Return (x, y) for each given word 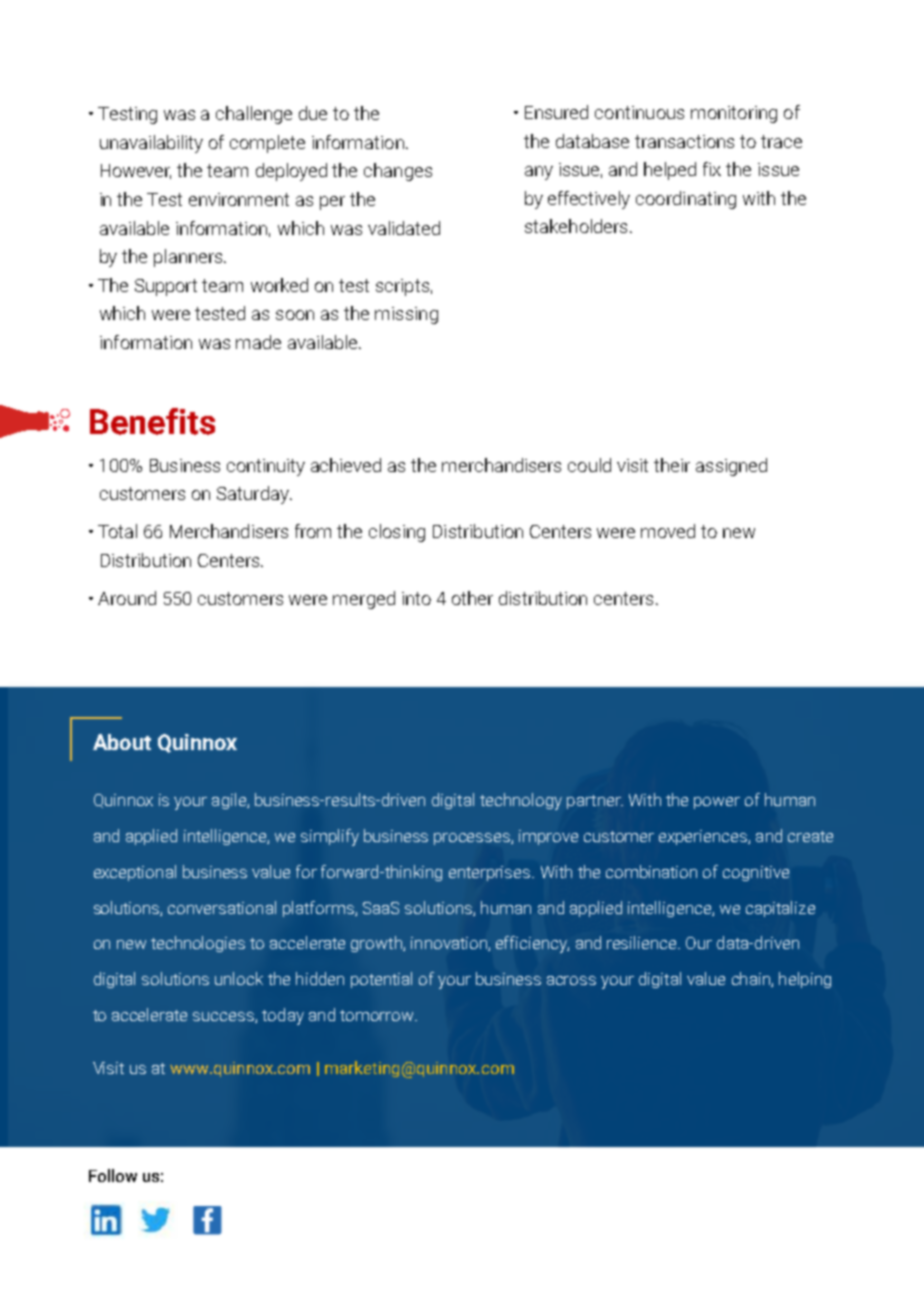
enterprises (491, 873)
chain (752, 979)
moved (668, 531)
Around (127, 598)
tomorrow (378, 1015)
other (472, 598)
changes (398, 172)
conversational (222, 907)
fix (712, 169)
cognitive (756, 873)
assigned (731, 467)
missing (406, 315)
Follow (113, 1175)
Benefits (152, 421)
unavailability (151, 144)
